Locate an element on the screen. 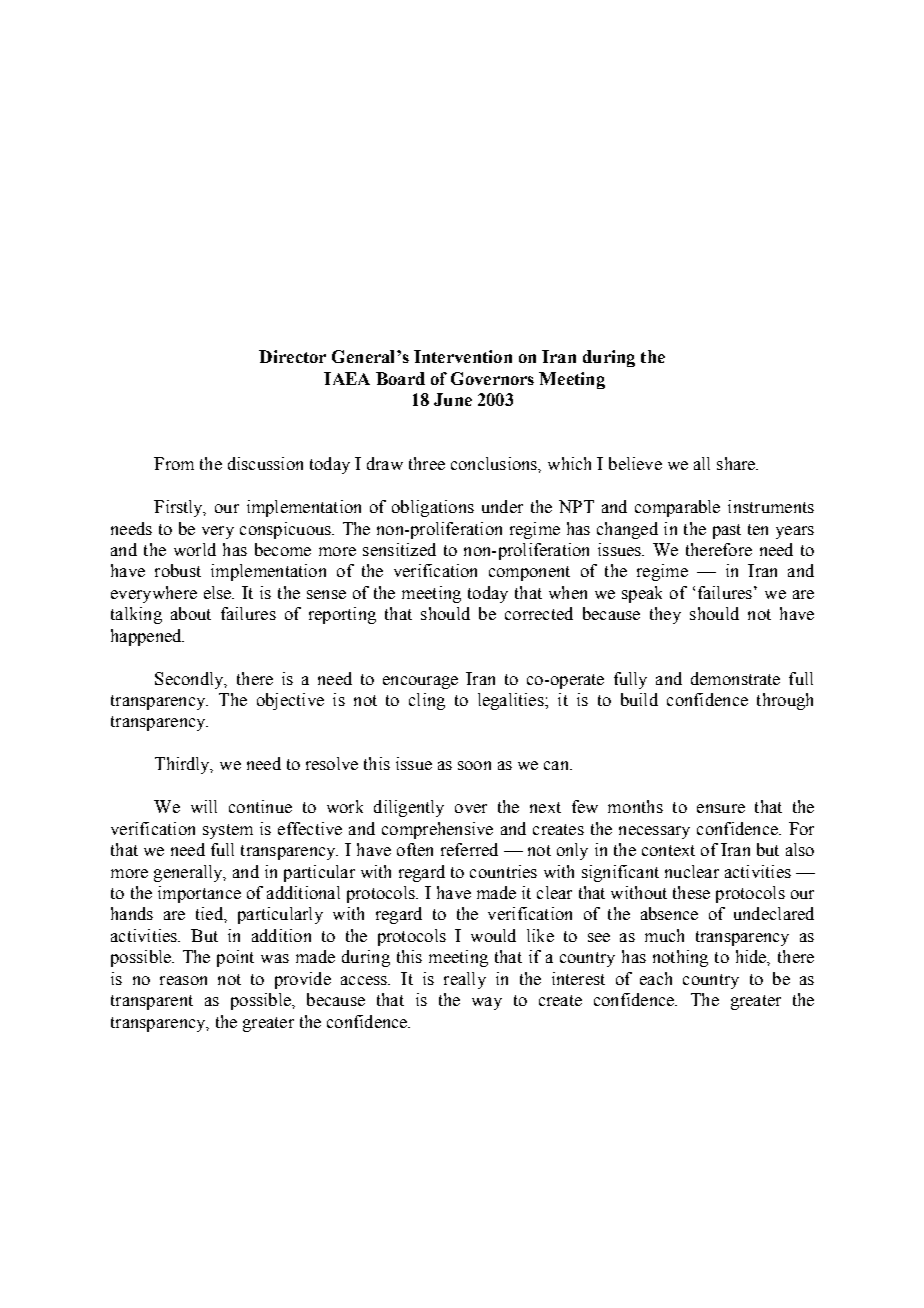  reason is located at coordinates (183, 980).
